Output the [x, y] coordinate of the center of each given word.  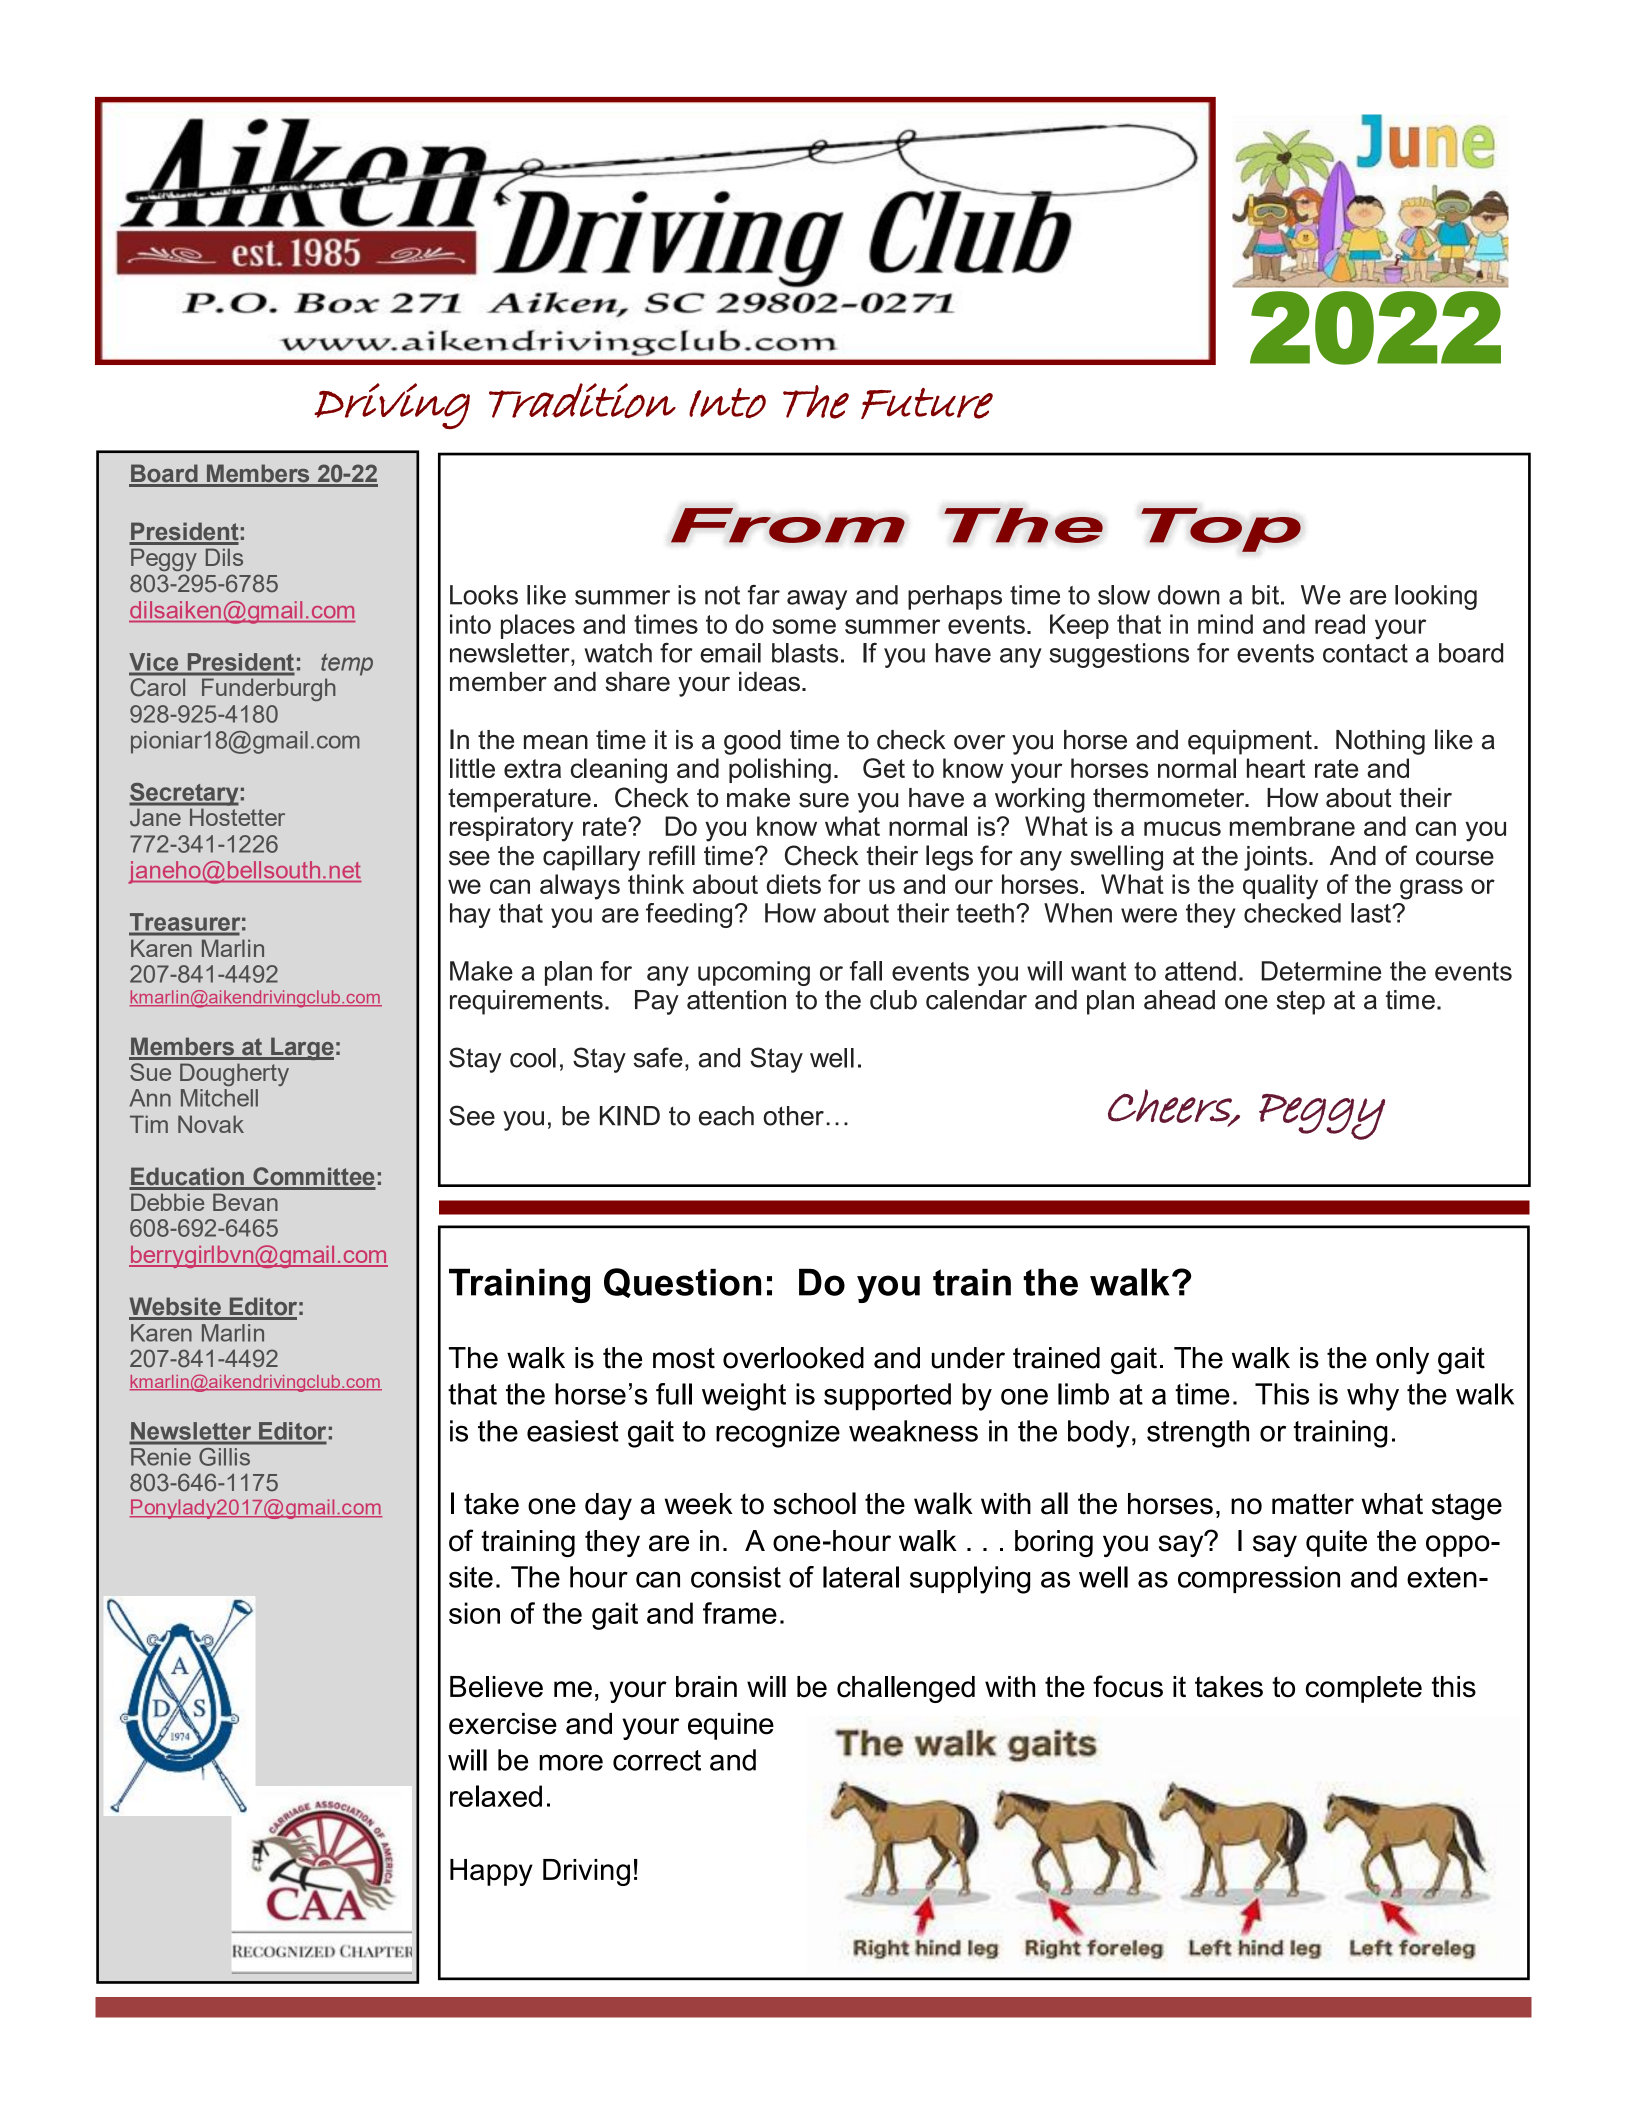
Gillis [225, 1457]
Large [301, 1048]
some [804, 626]
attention [736, 1000]
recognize [778, 1434]
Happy [491, 1872]
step [1300, 1002]
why [1373, 1397]
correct [657, 1760]
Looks [484, 595]
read [1340, 624]
